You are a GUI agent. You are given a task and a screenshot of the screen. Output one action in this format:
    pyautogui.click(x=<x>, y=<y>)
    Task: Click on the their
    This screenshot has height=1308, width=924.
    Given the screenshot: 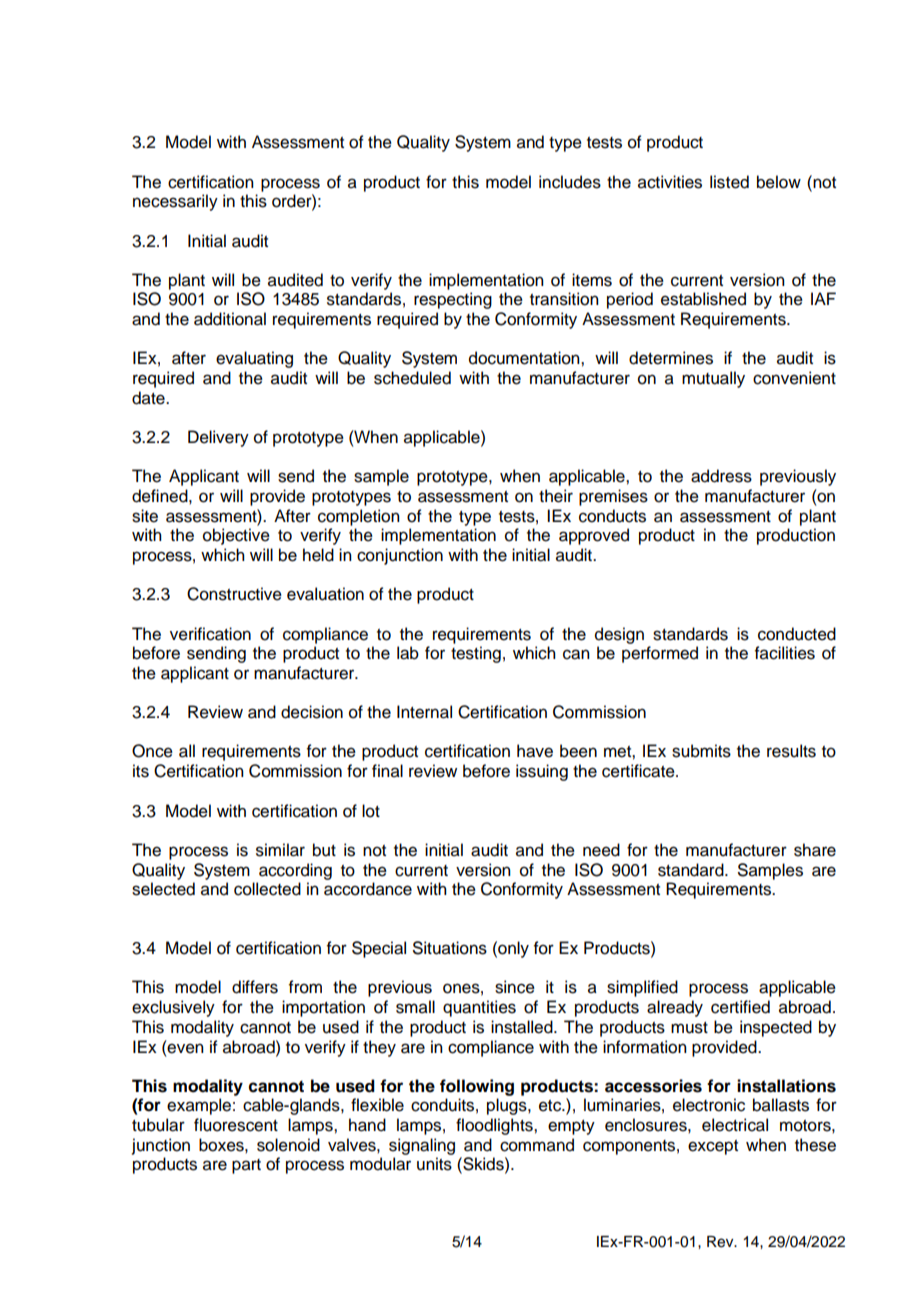 What is the action you would take?
    pyautogui.click(x=556, y=496)
